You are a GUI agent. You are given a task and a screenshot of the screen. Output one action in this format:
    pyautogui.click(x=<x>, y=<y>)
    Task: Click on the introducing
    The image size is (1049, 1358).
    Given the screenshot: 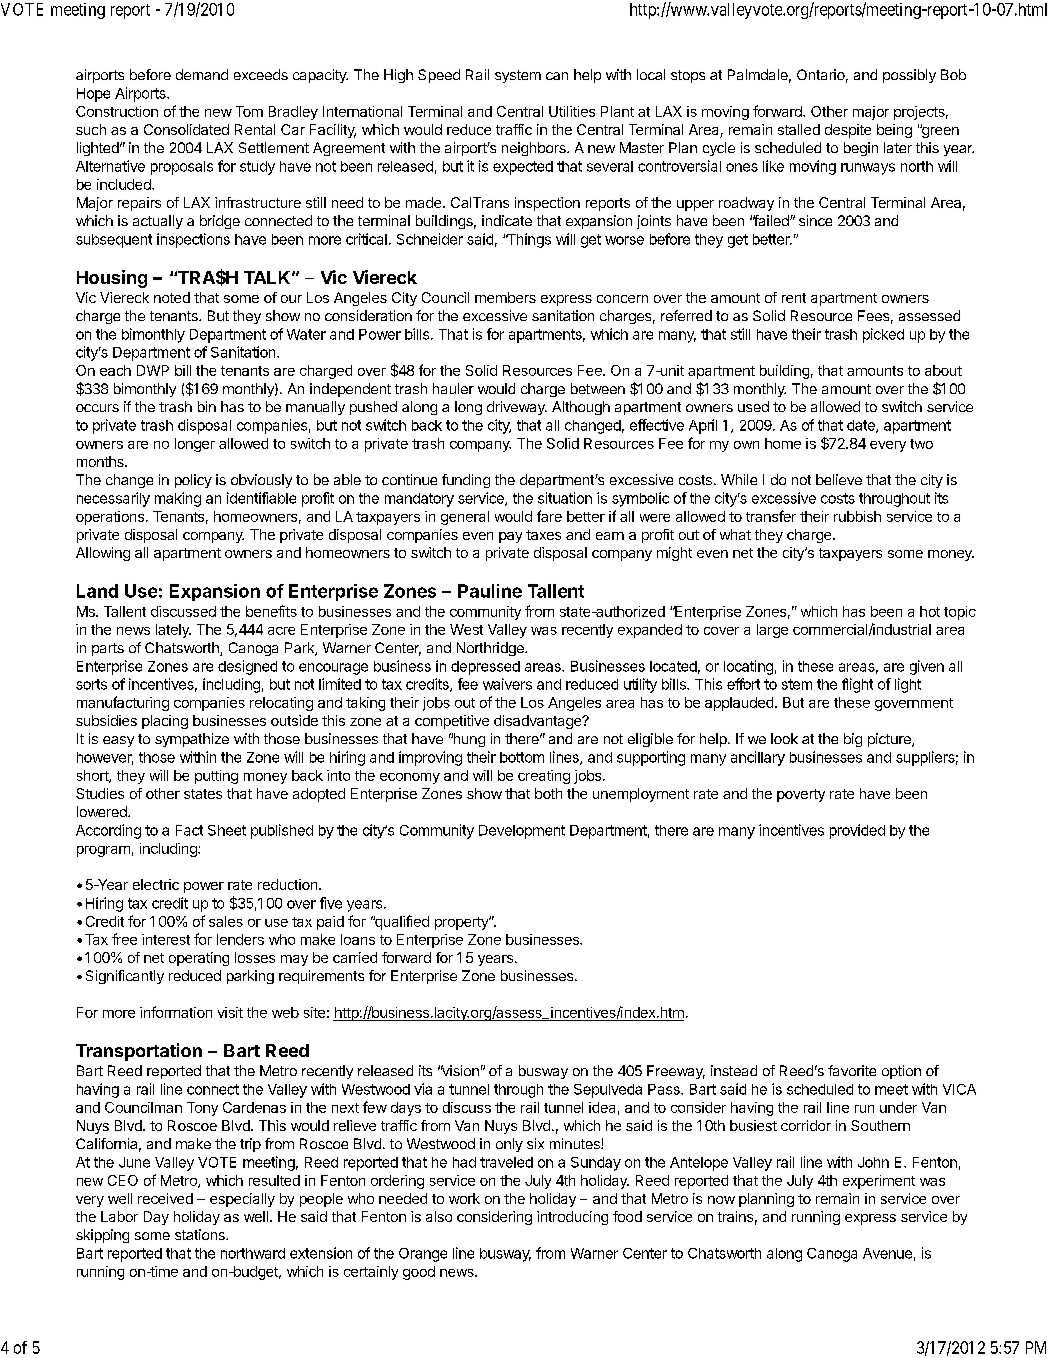 What is the action you would take?
    pyautogui.click(x=572, y=1218)
